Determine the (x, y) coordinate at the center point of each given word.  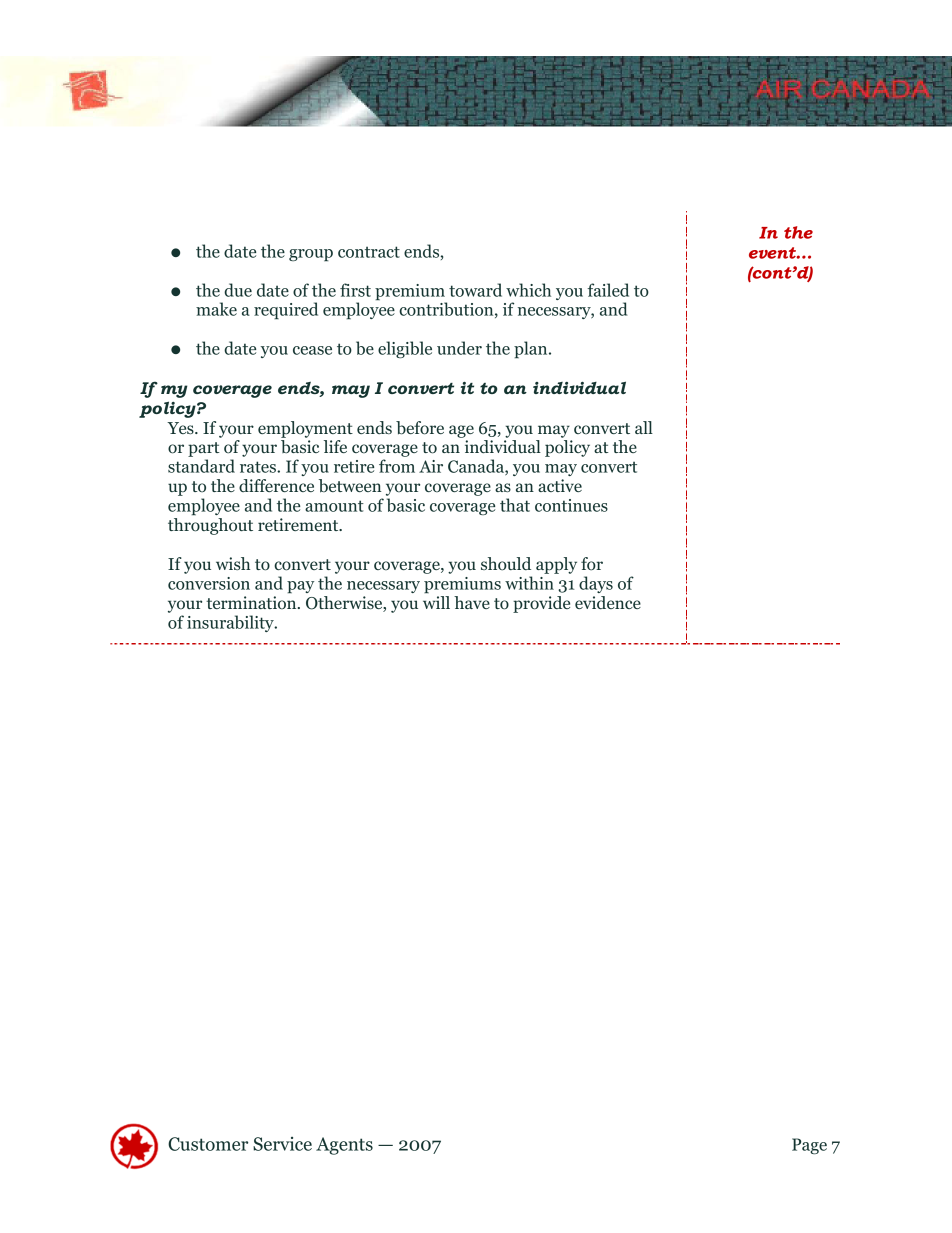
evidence (608, 602)
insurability (231, 623)
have (472, 602)
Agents (344, 1146)
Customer (208, 1144)
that (515, 505)
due (238, 290)
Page (809, 1146)
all (644, 427)
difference (276, 485)
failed (608, 290)
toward (475, 290)
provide (541, 604)
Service (282, 1144)
